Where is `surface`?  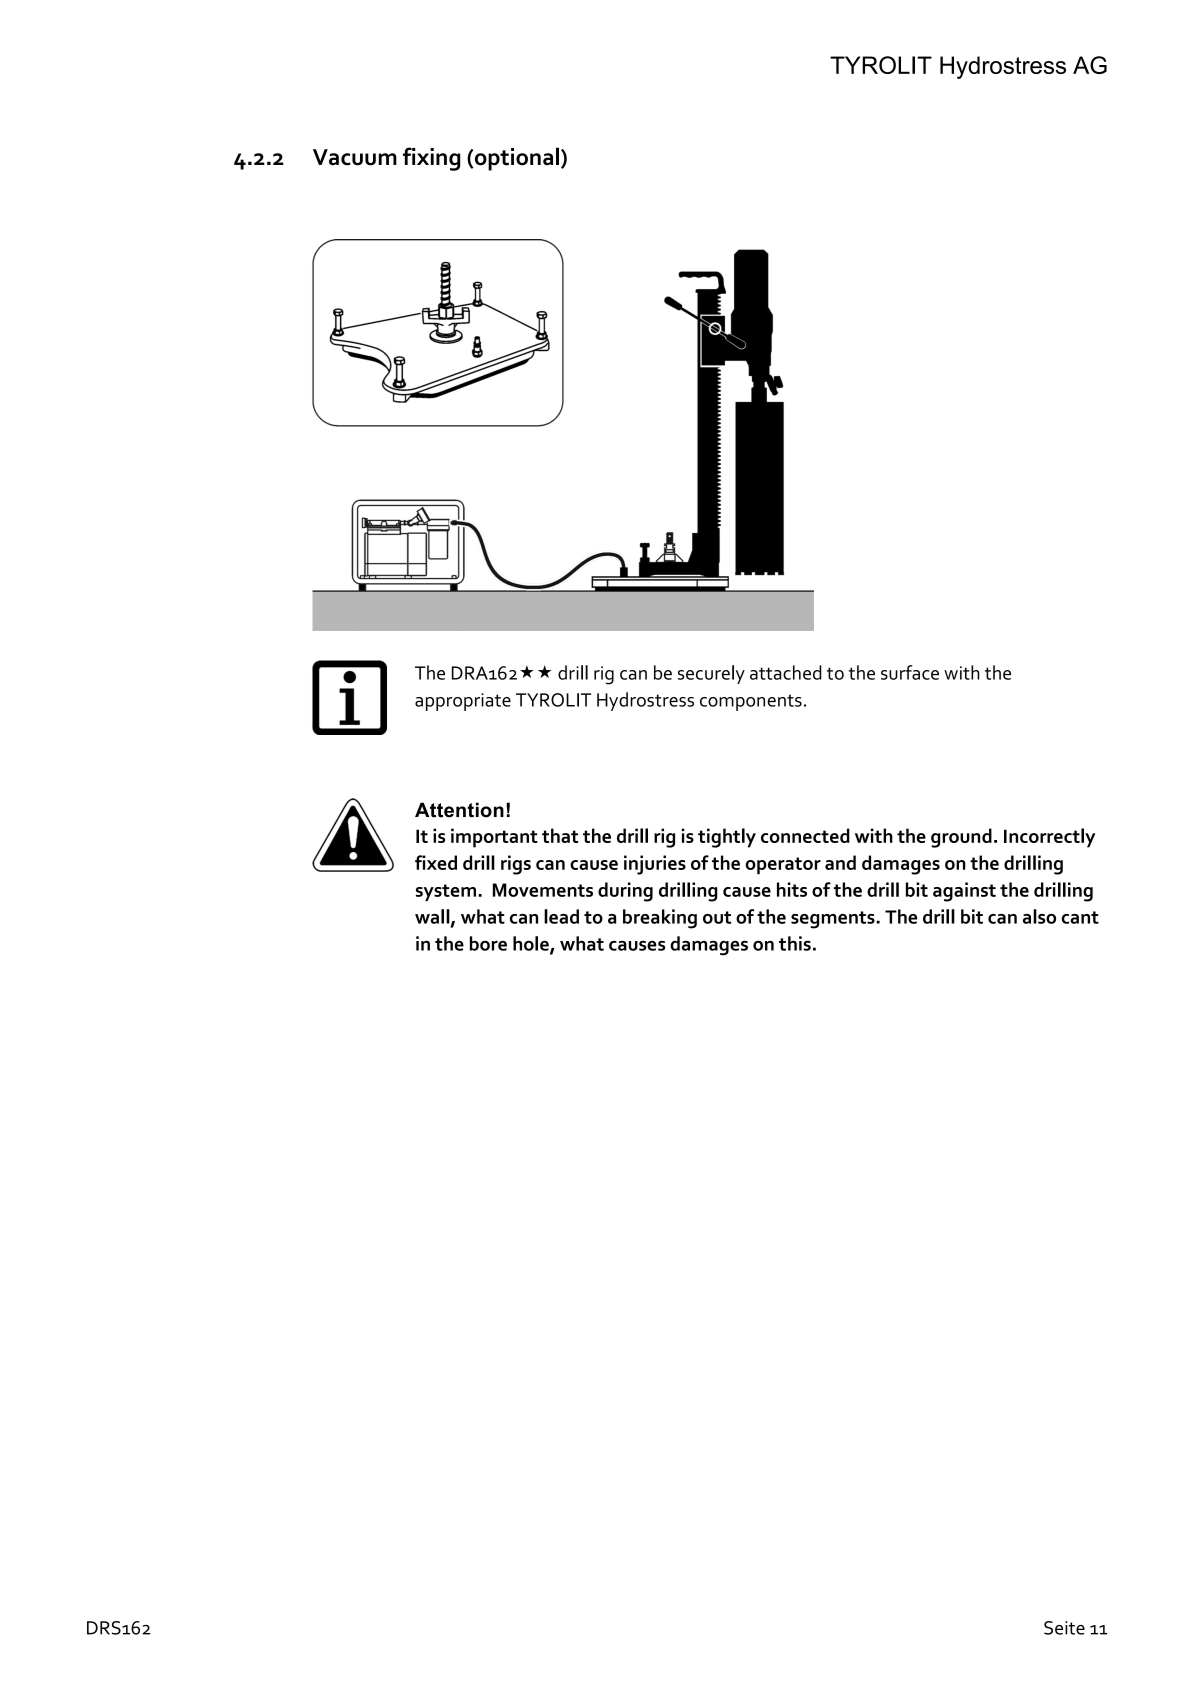
surface is located at coordinates (910, 672).
